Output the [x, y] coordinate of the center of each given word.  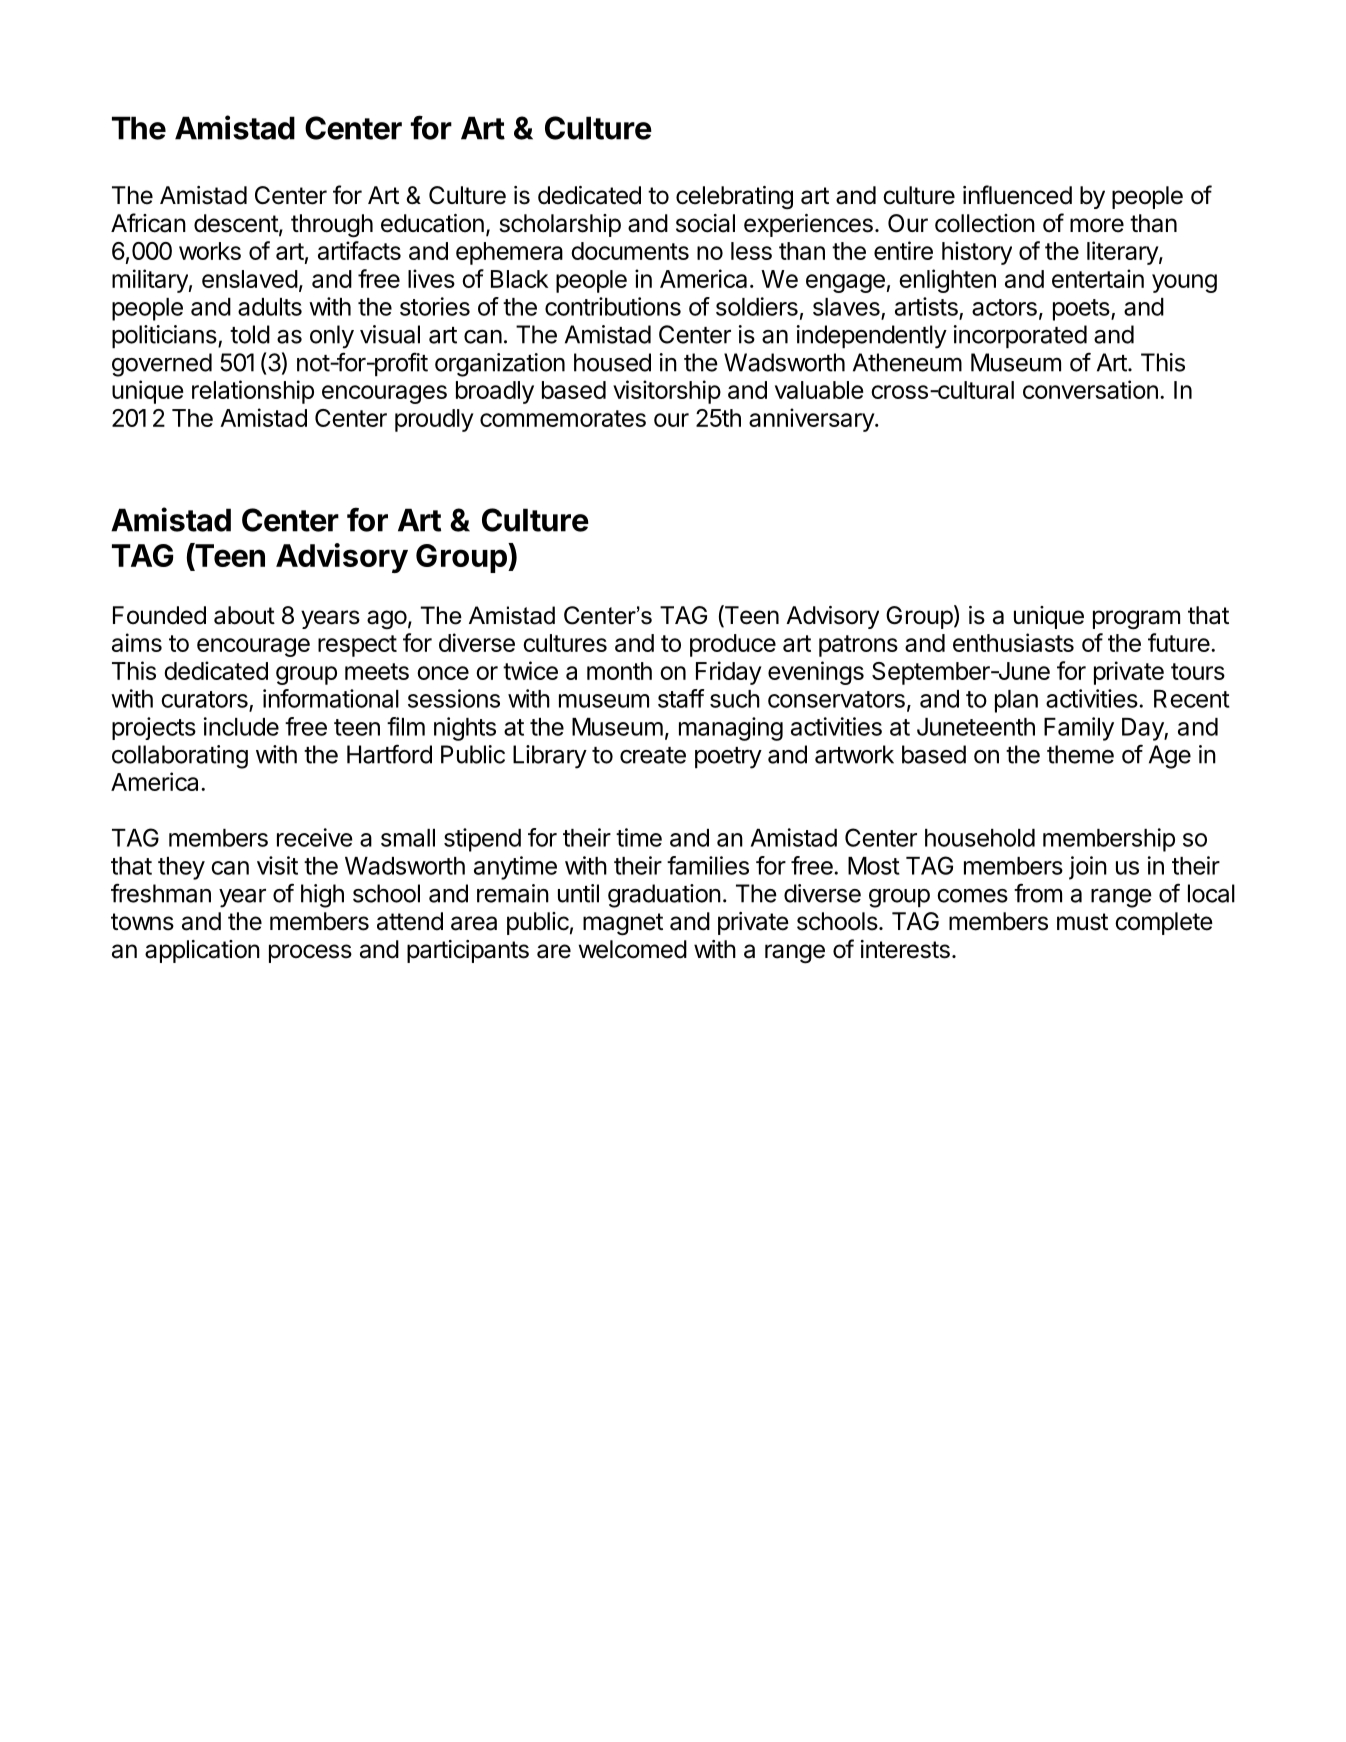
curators [204, 699]
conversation [1090, 389]
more [1097, 225]
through [332, 226]
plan [1016, 701]
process [310, 953]
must [1082, 922]
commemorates [563, 418]
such [735, 699]
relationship [253, 392]
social [705, 223]
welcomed [632, 949]
